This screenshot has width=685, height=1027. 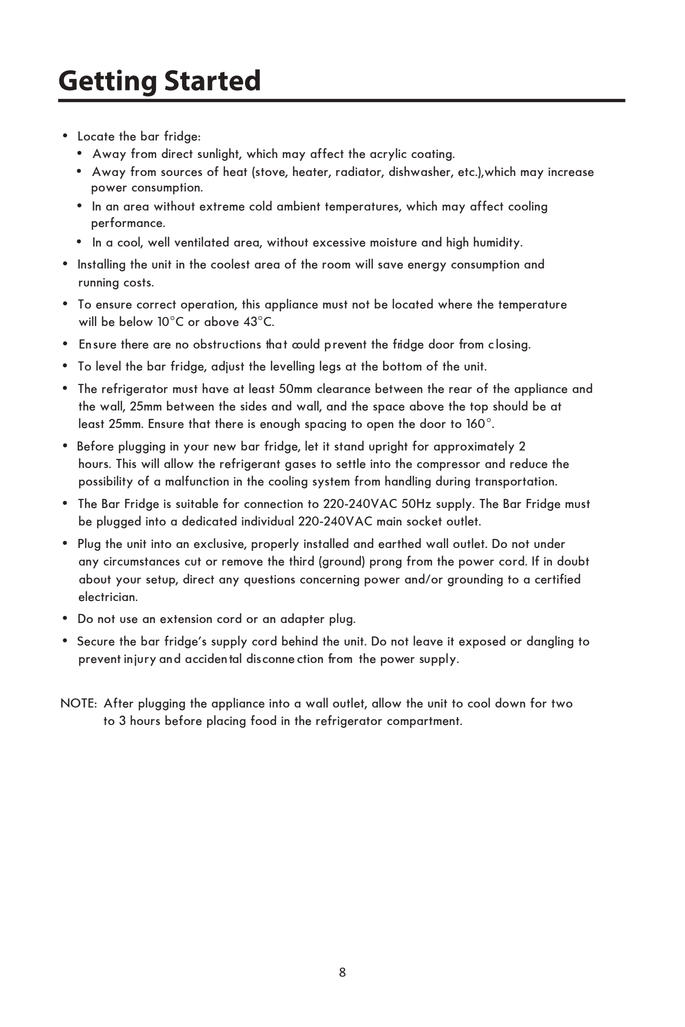 What do you see at coordinates (263, 720) in the screenshot?
I see `food` at bounding box center [263, 720].
